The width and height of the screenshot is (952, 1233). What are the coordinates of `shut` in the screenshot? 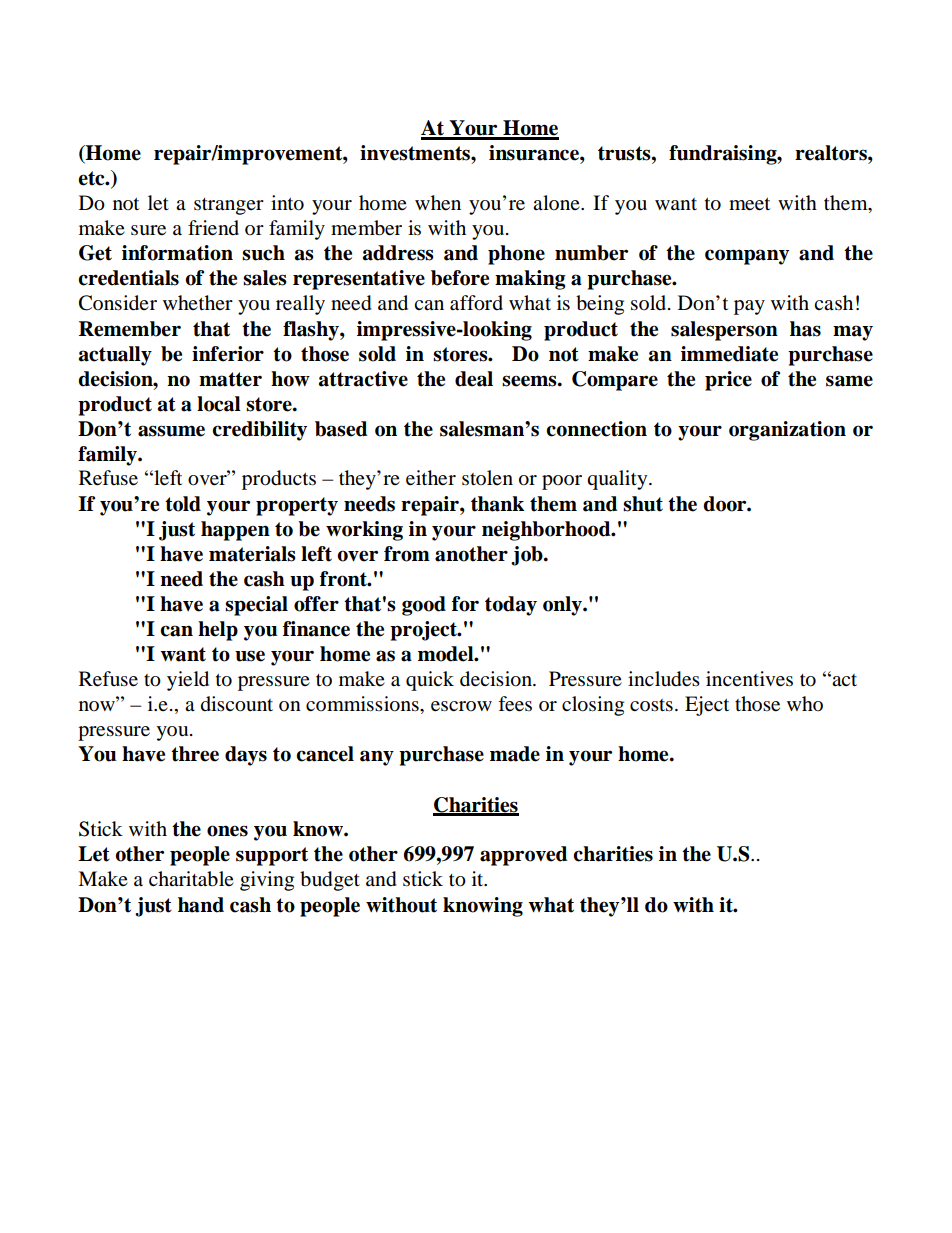 It's located at (643, 504).
